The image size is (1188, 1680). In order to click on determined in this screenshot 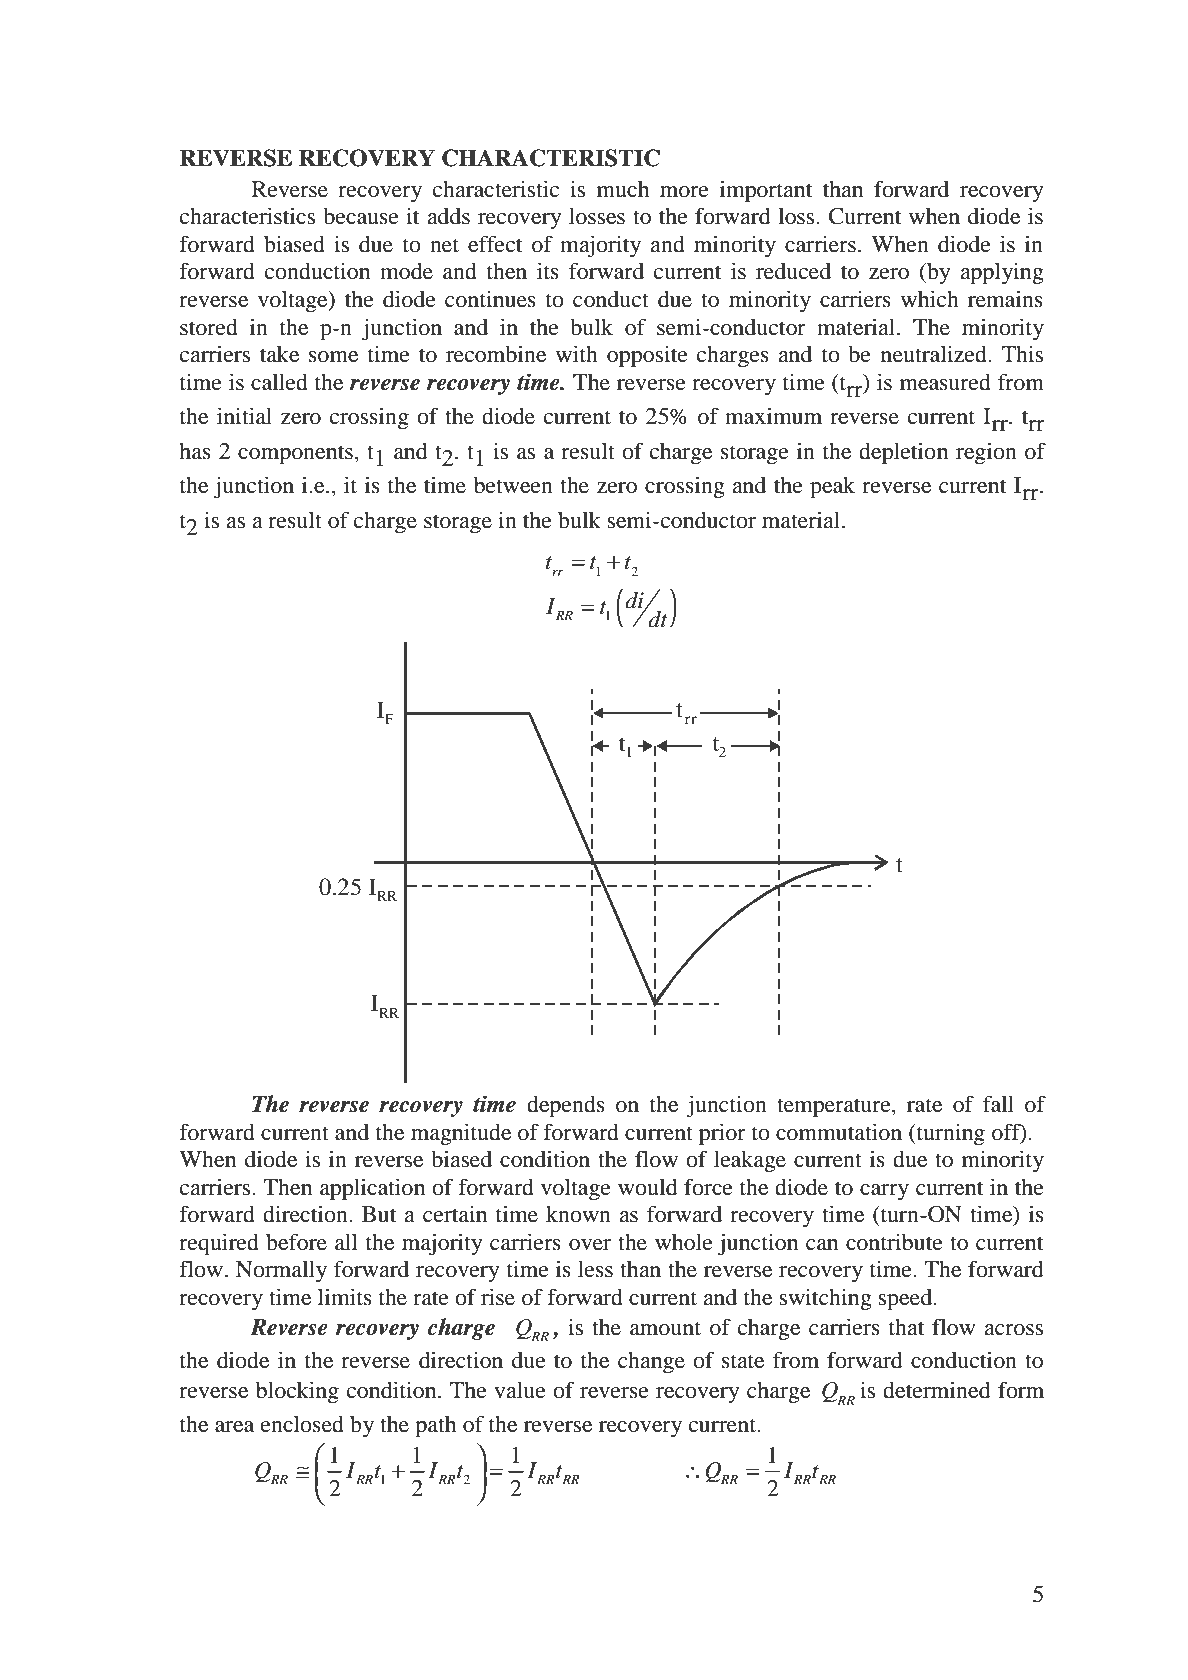, I will do `click(936, 1390)`.
